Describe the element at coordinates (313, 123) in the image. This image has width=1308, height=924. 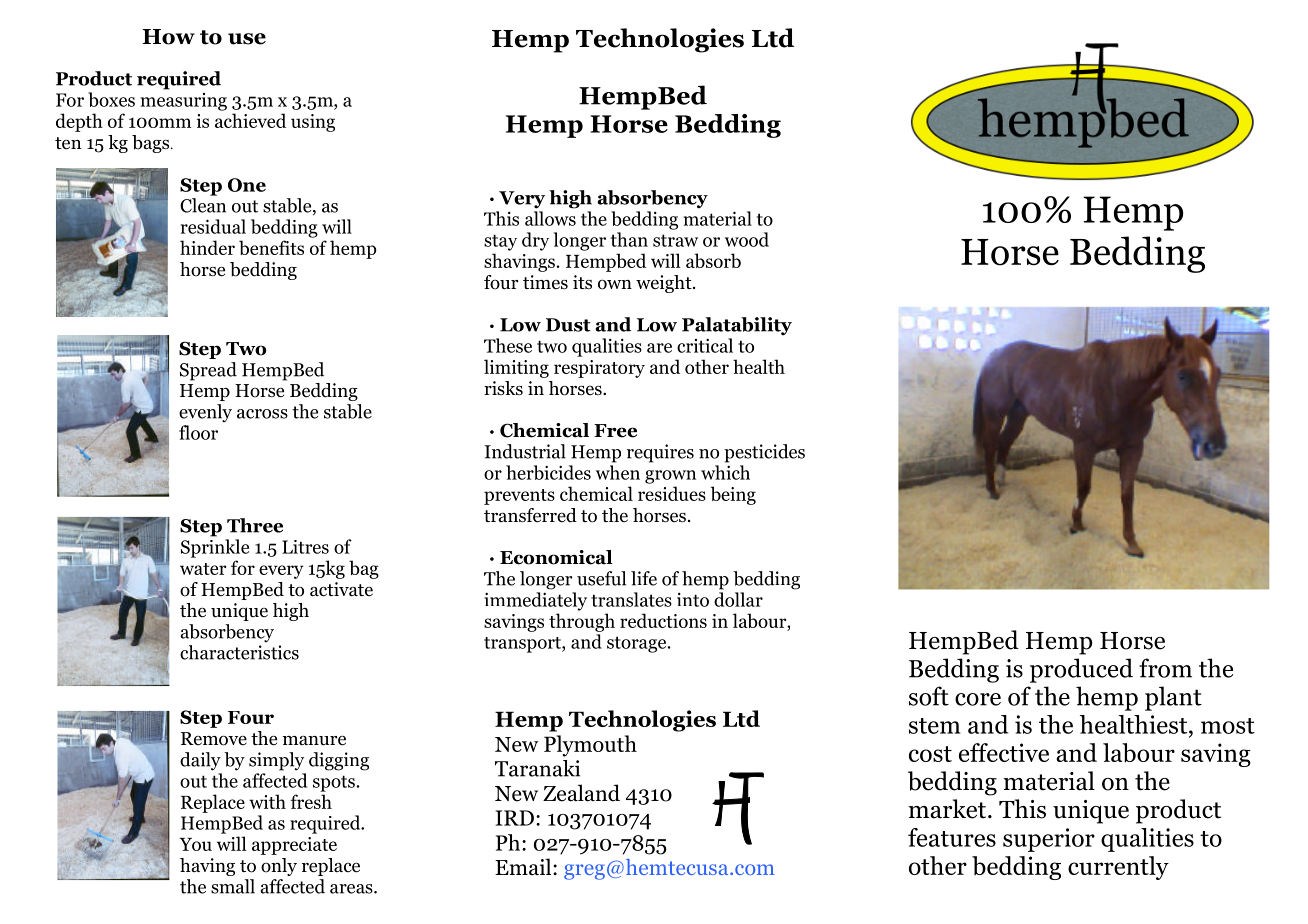
I see `using` at that location.
